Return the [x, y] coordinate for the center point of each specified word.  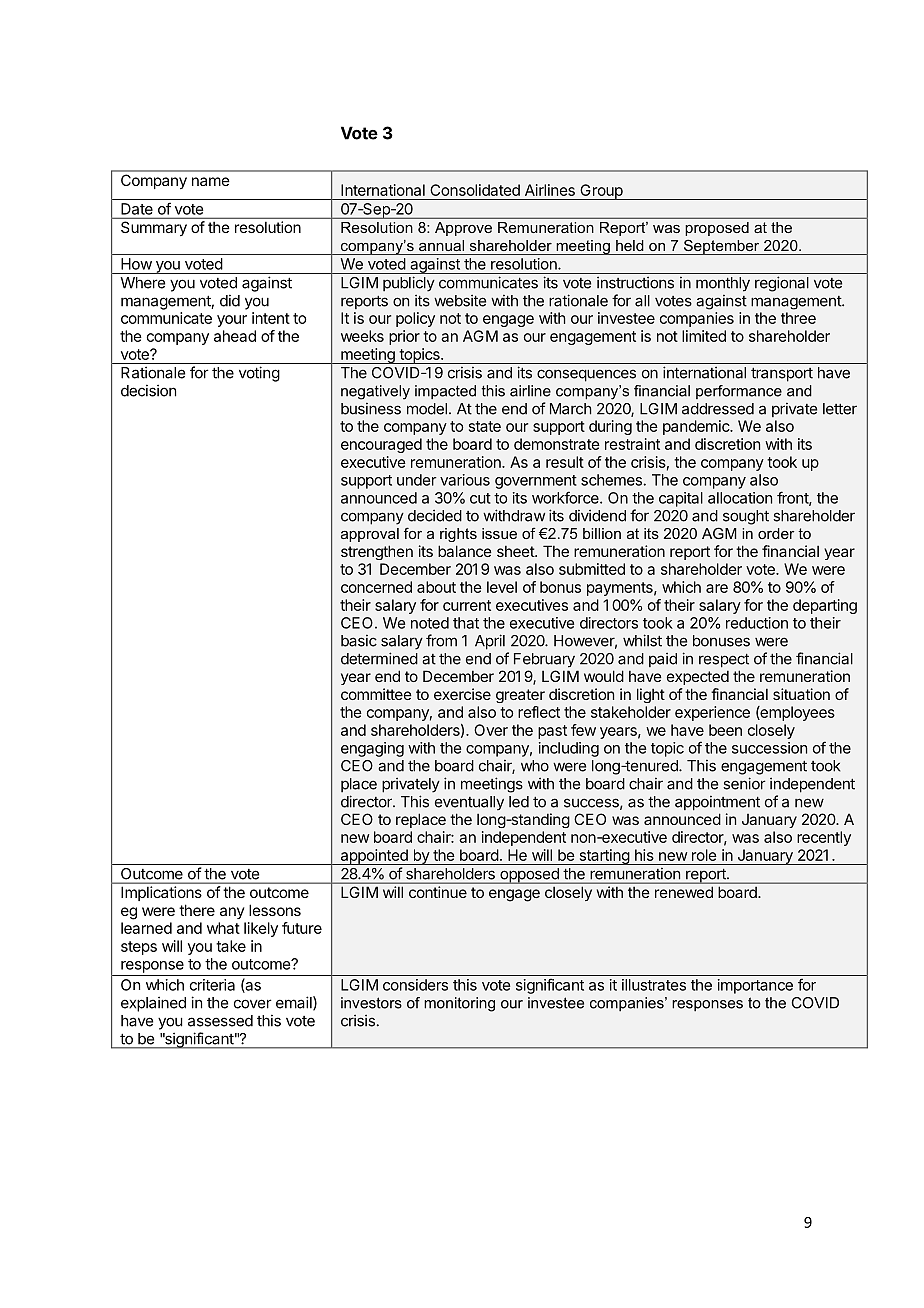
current [467, 605]
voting [259, 374]
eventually [469, 803]
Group [601, 192]
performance [739, 392]
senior [744, 783]
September [722, 247]
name [211, 181]
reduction [757, 623]
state [485, 426]
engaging [372, 749]
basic [359, 640]
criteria [212, 985]
